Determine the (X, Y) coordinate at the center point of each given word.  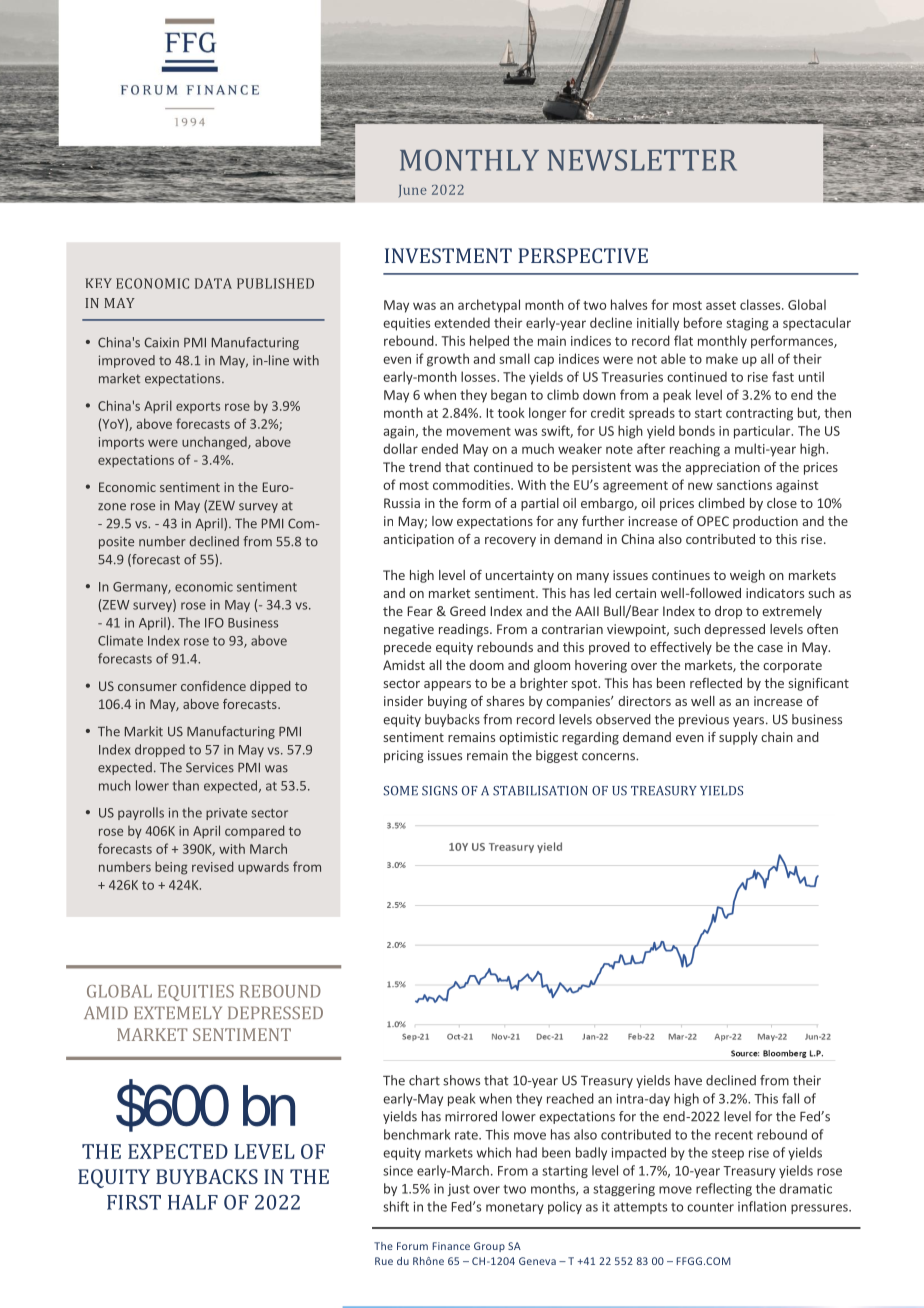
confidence (213, 686)
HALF (193, 1202)
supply (738, 738)
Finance (451, 1246)
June (412, 191)
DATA (213, 283)
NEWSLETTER (642, 160)
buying (447, 702)
